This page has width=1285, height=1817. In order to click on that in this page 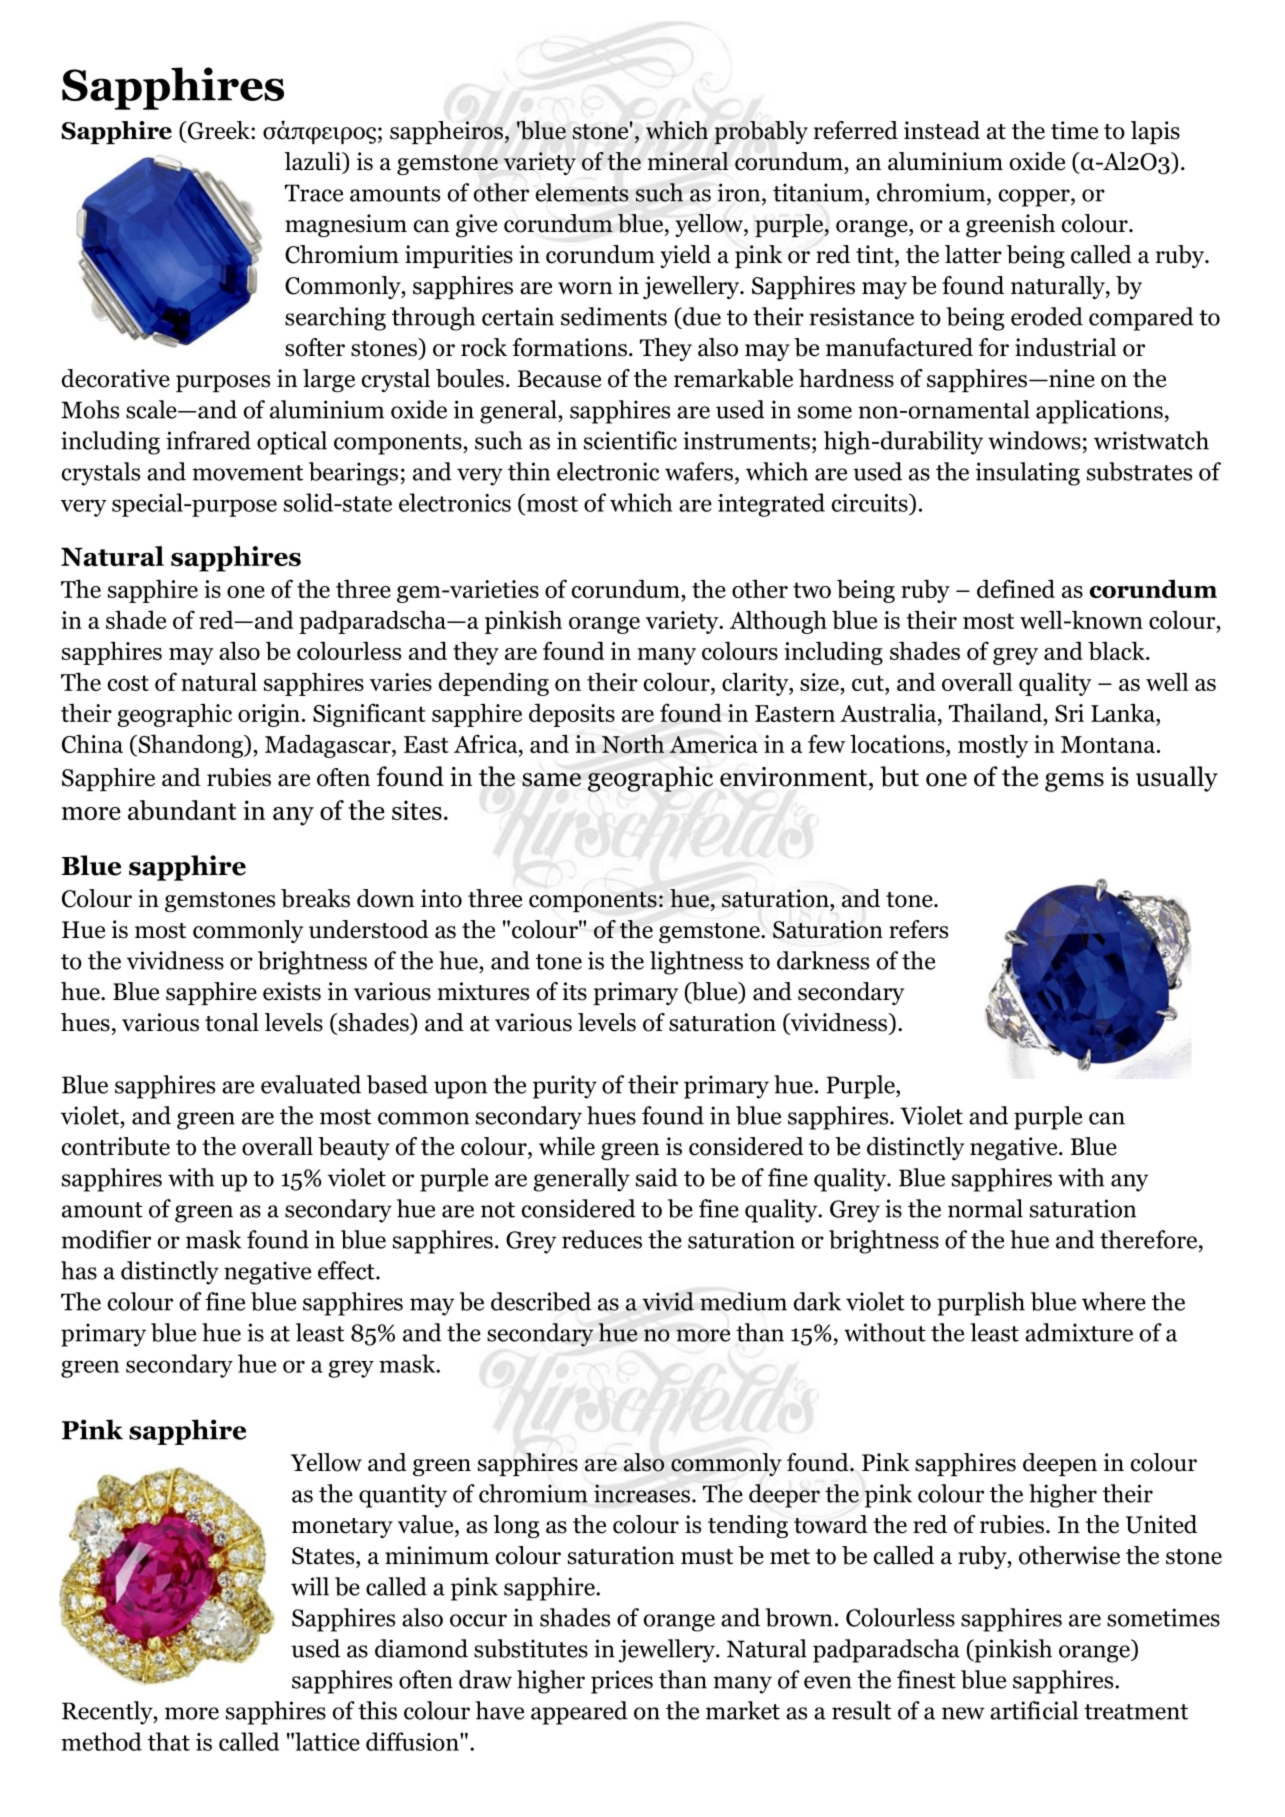, I will do `click(169, 1741)`.
